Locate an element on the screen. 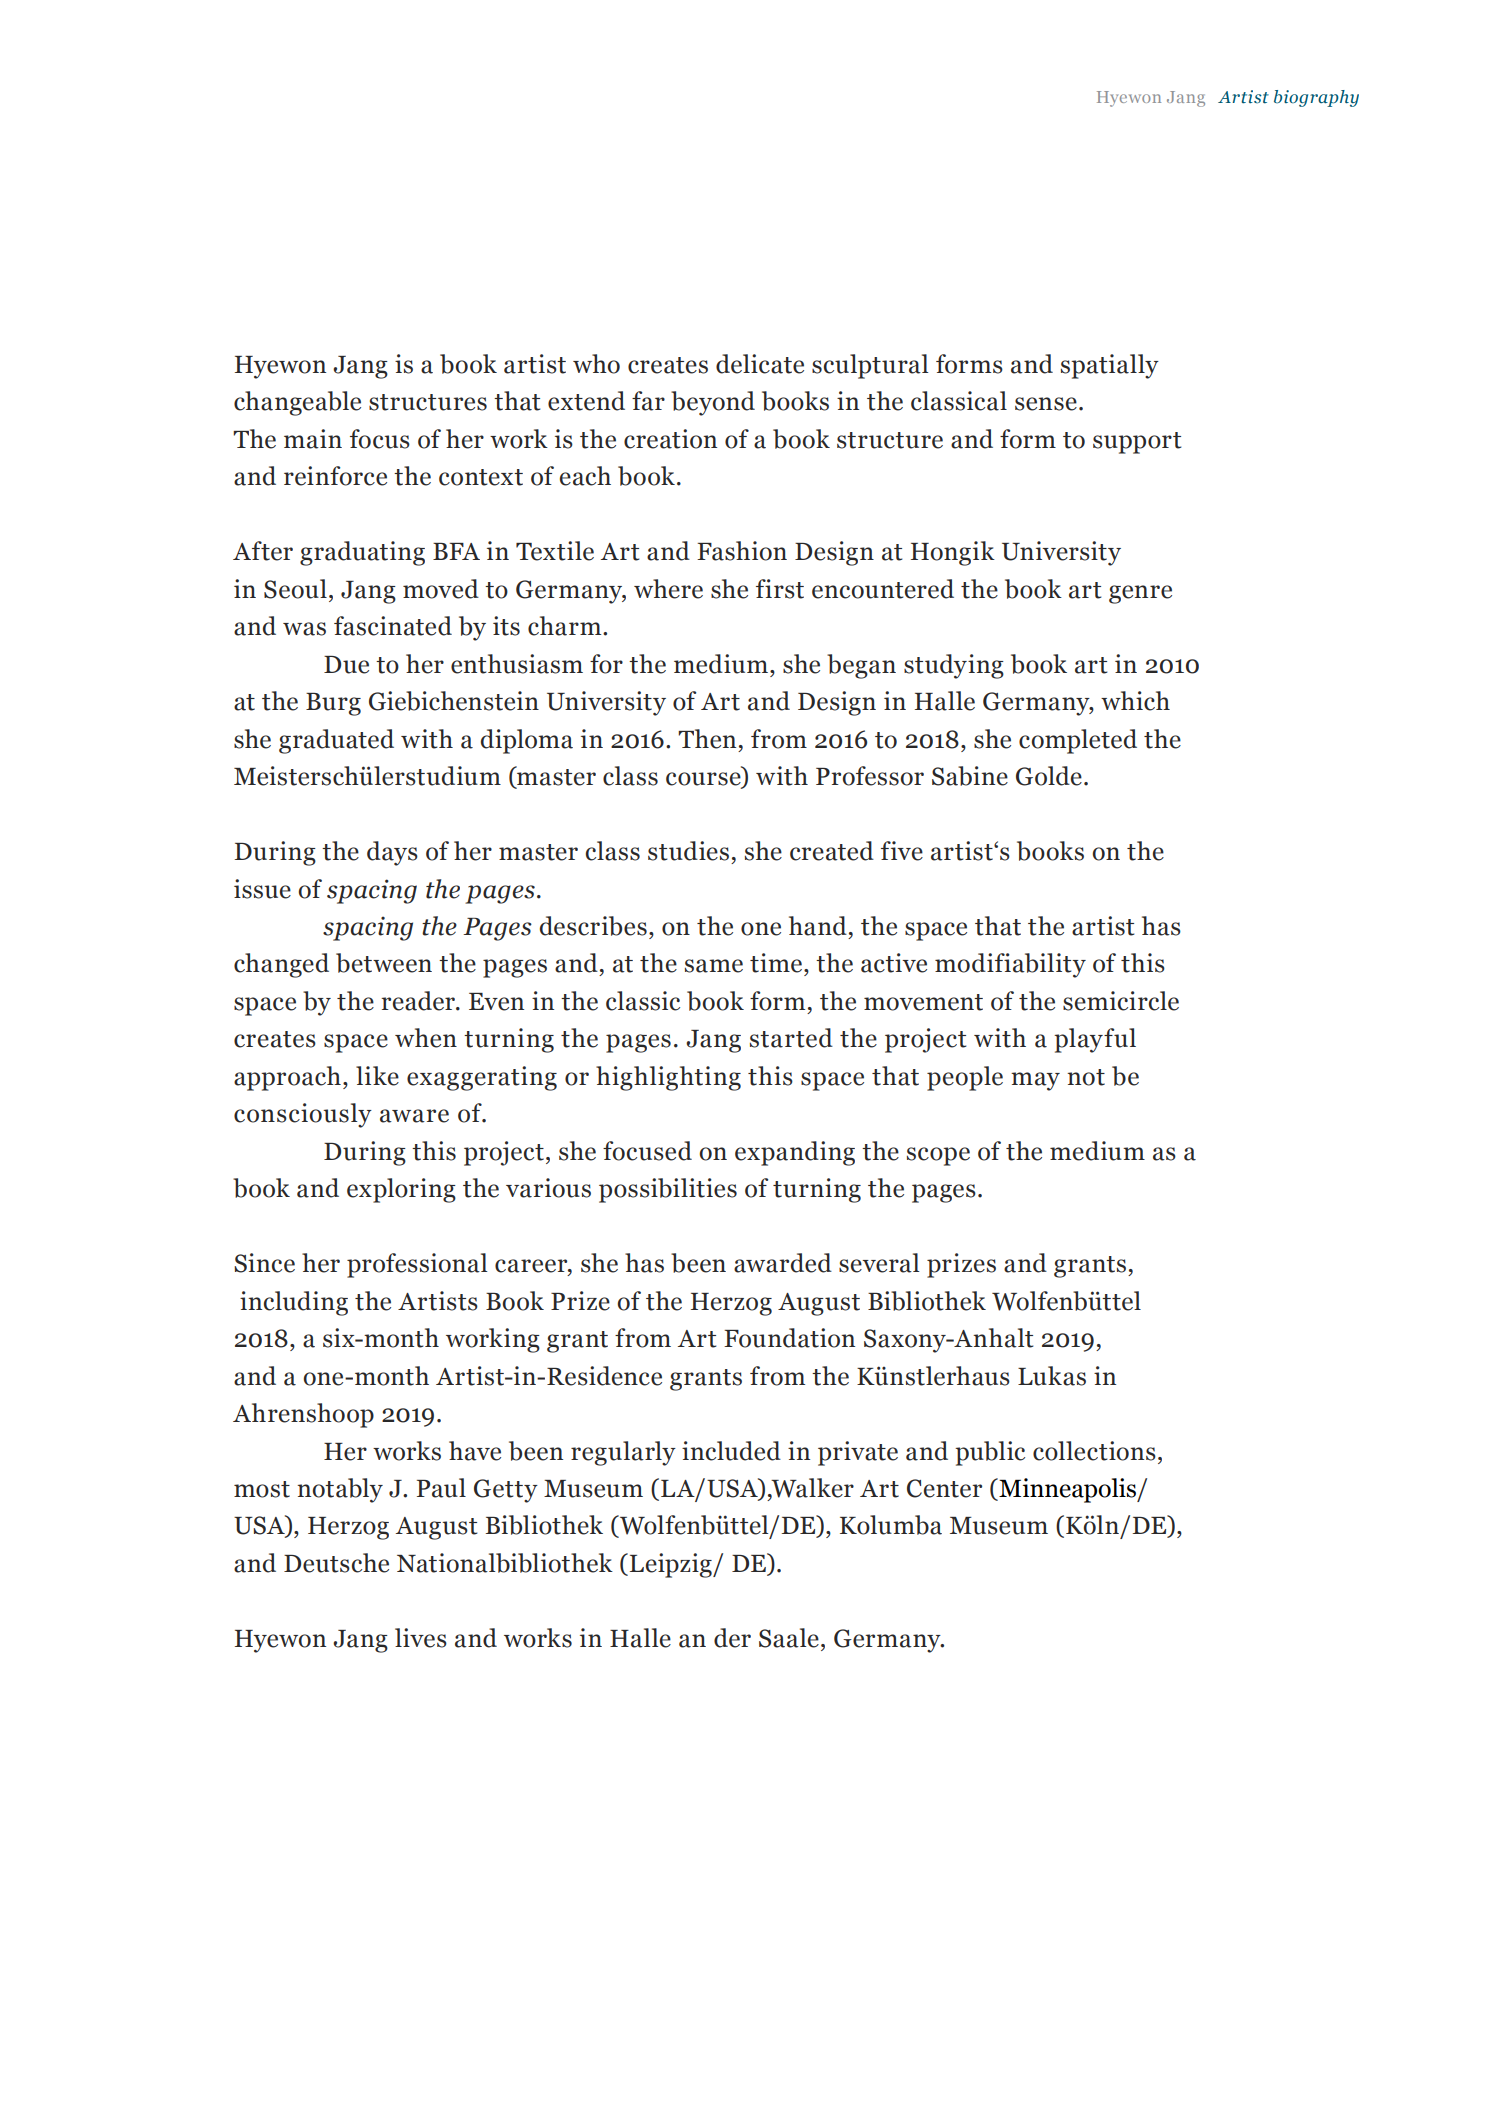 The width and height of the screenshot is (1487, 2103). genre is located at coordinates (1140, 594).
